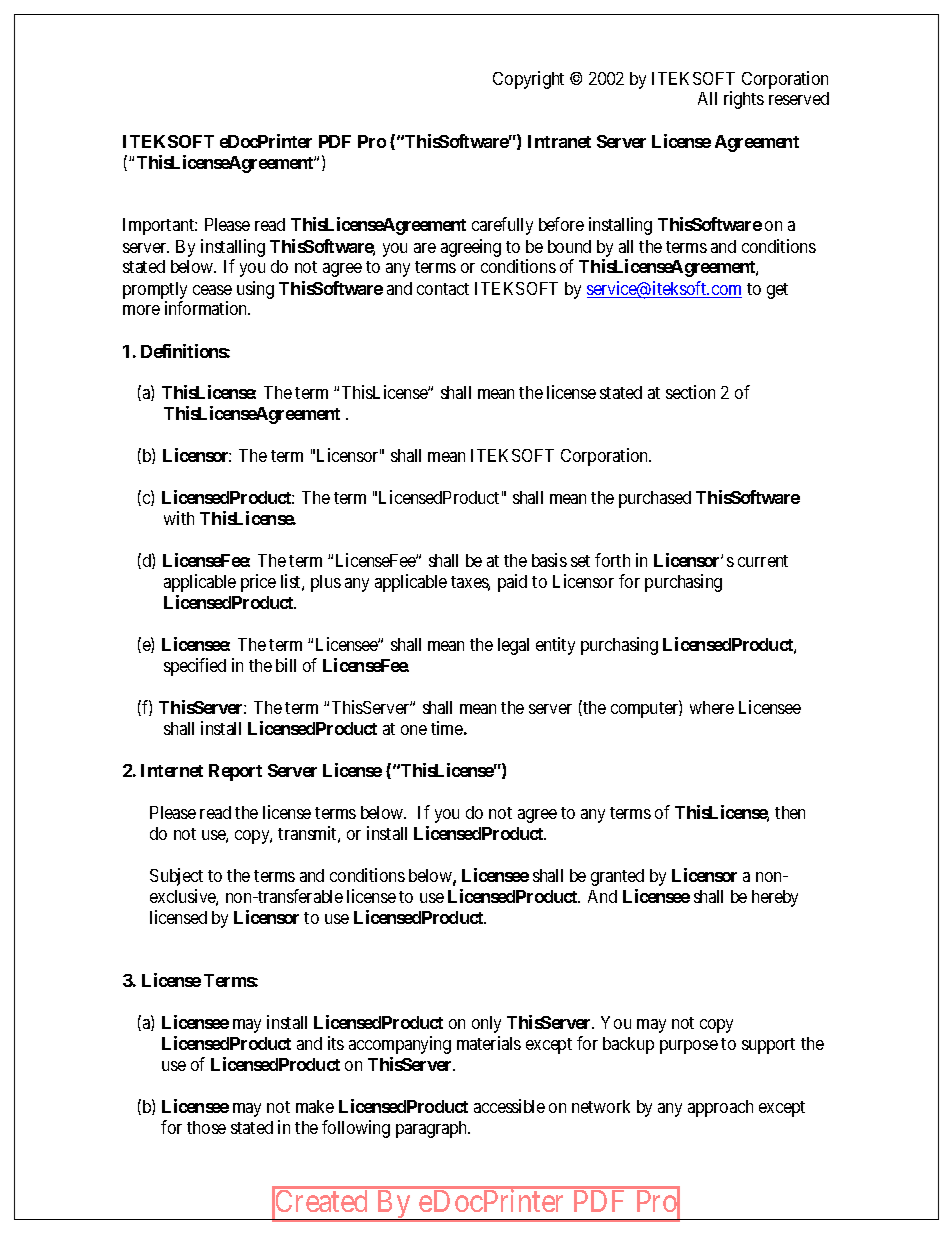 Image resolution: width=952 pixels, height=1233 pixels. I want to click on Intranet, so click(559, 141).
